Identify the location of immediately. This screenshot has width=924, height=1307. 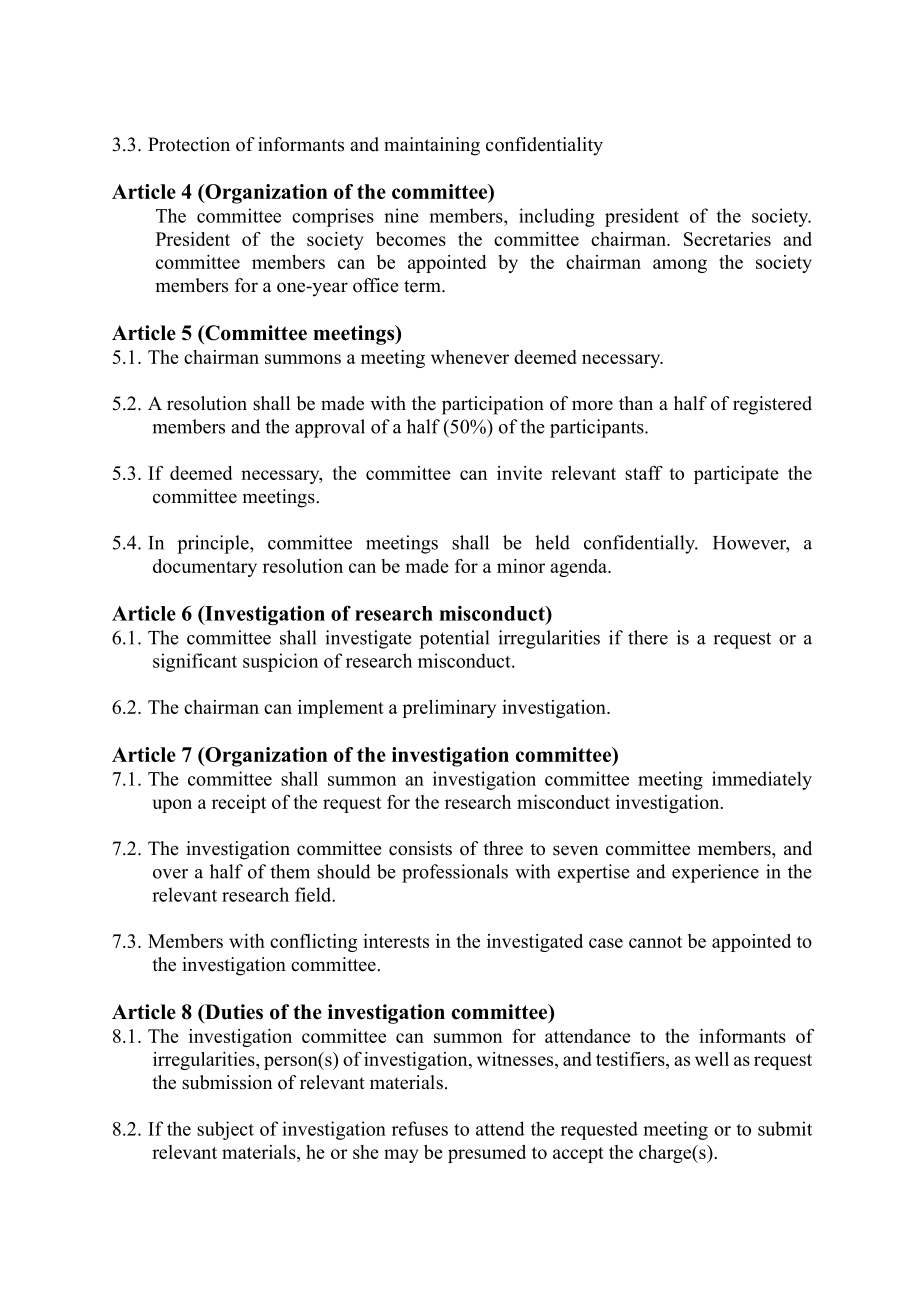
(762, 780).
